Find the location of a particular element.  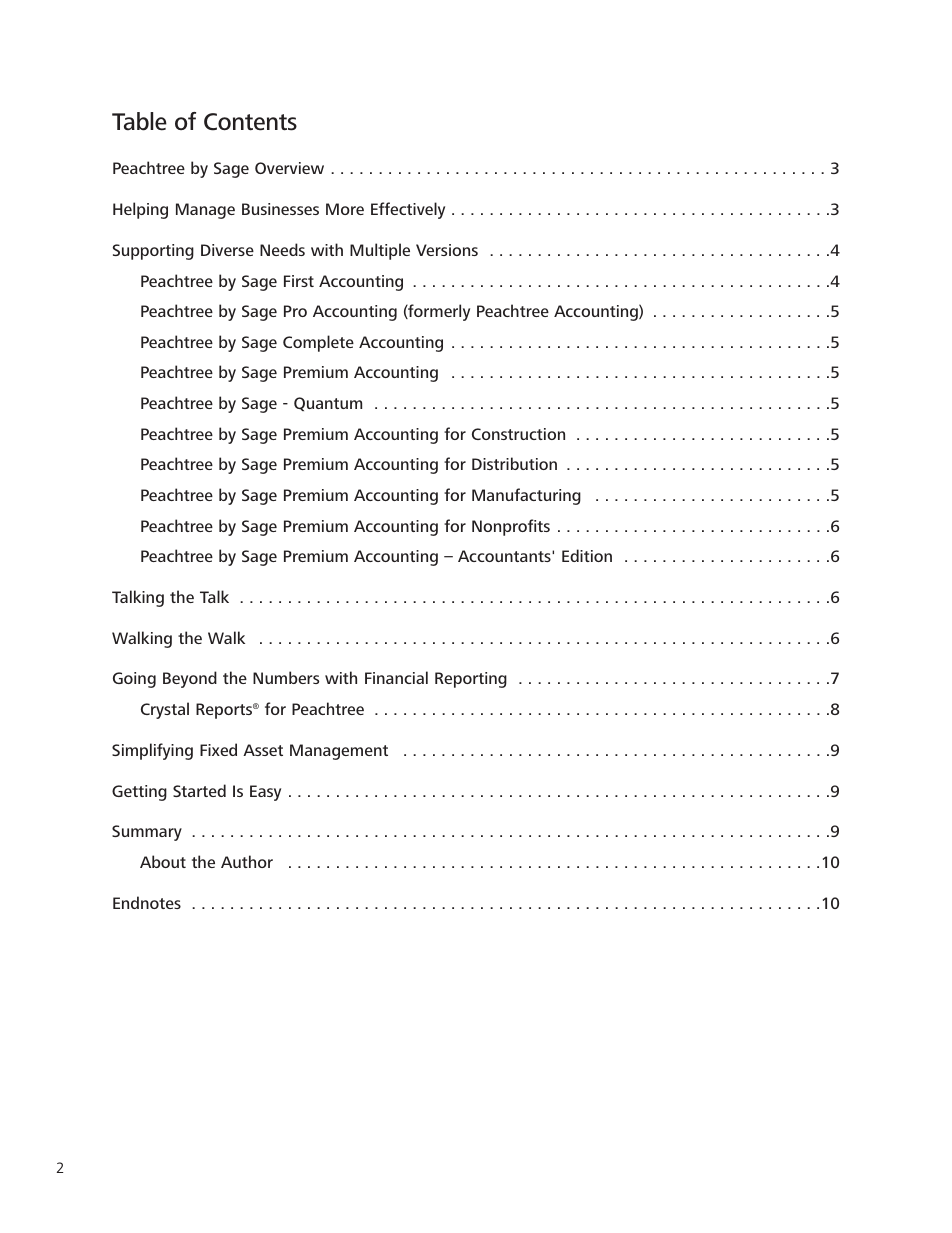

Reporting is located at coordinates (471, 680).
